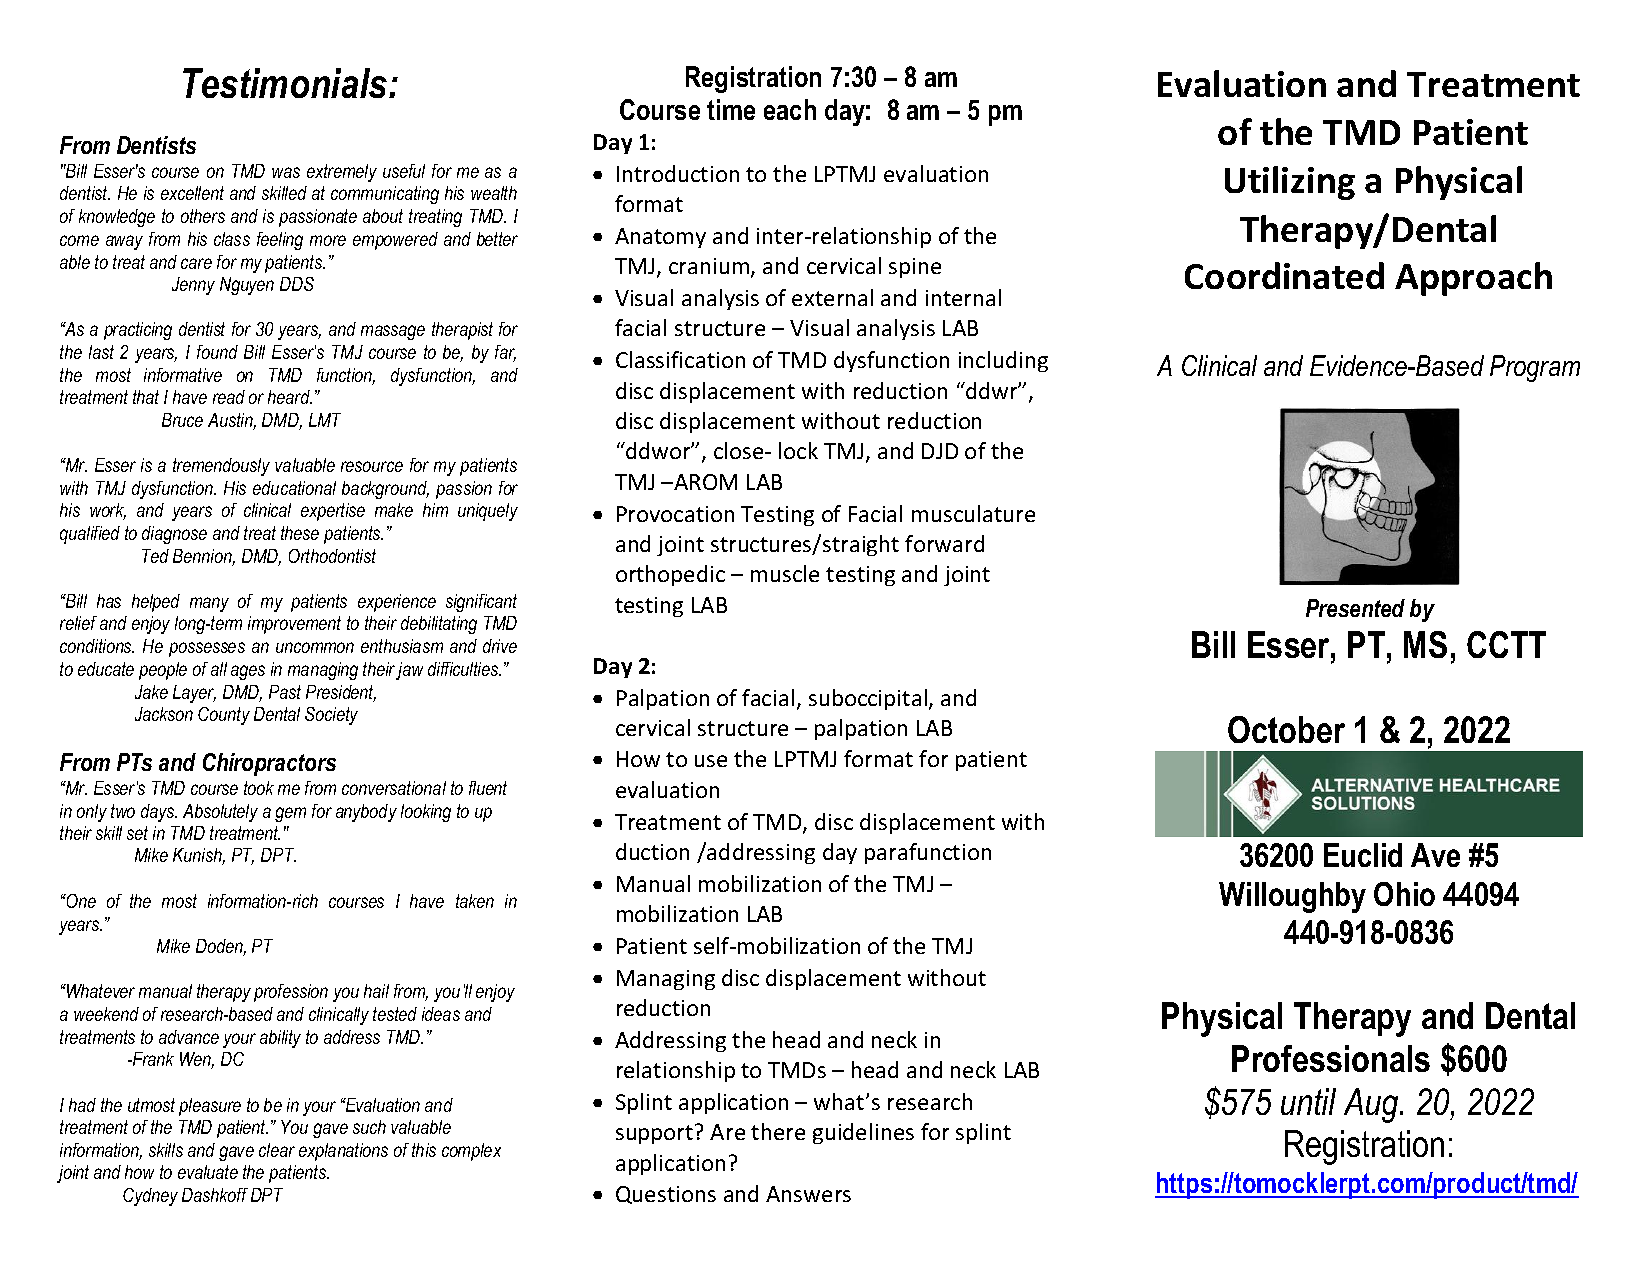 The height and width of the screenshot is (1270, 1643). What do you see at coordinates (790, 109) in the screenshot?
I see `each` at bounding box center [790, 109].
